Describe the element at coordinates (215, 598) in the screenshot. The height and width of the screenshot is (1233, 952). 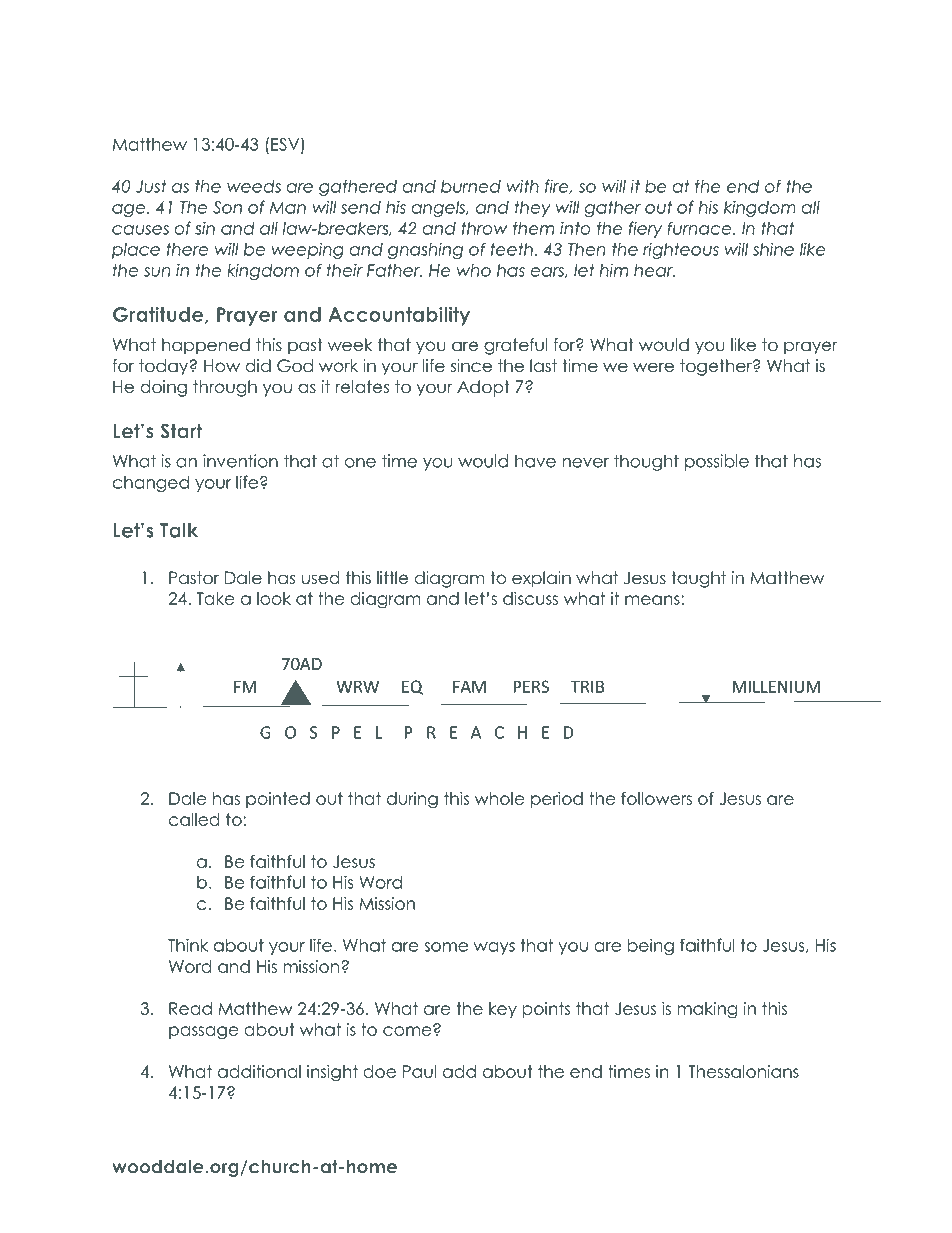
I see `Take` at that location.
